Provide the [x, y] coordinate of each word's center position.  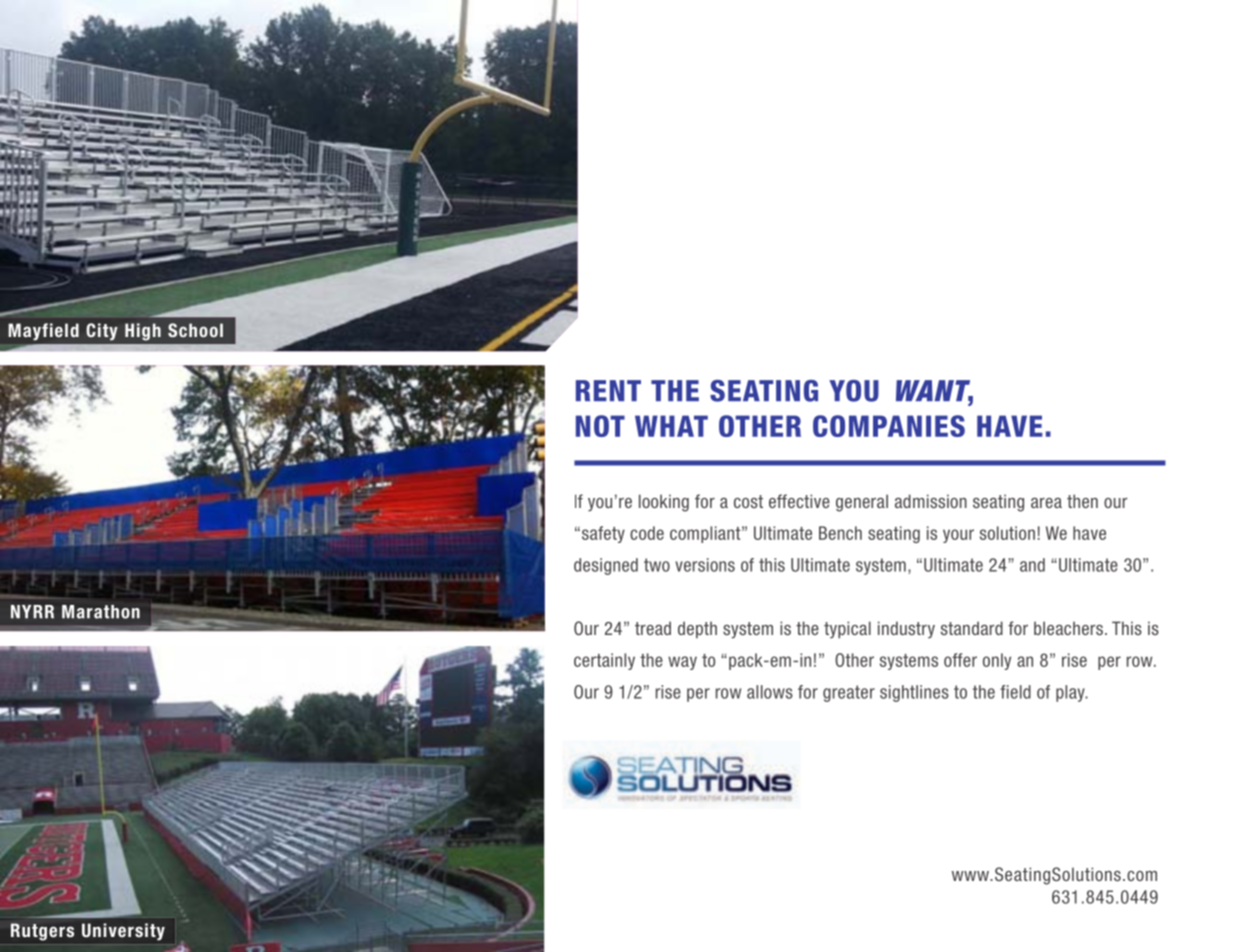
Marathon [101, 612]
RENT [608, 390]
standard [972, 628]
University [123, 932]
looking [664, 503]
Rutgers [42, 932]
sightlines [914, 693]
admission [931, 501]
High [143, 332]
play [1071, 693]
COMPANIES [889, 426]
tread [653, 628]
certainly [604, 661]
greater [849, 693]
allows [770, 692]
